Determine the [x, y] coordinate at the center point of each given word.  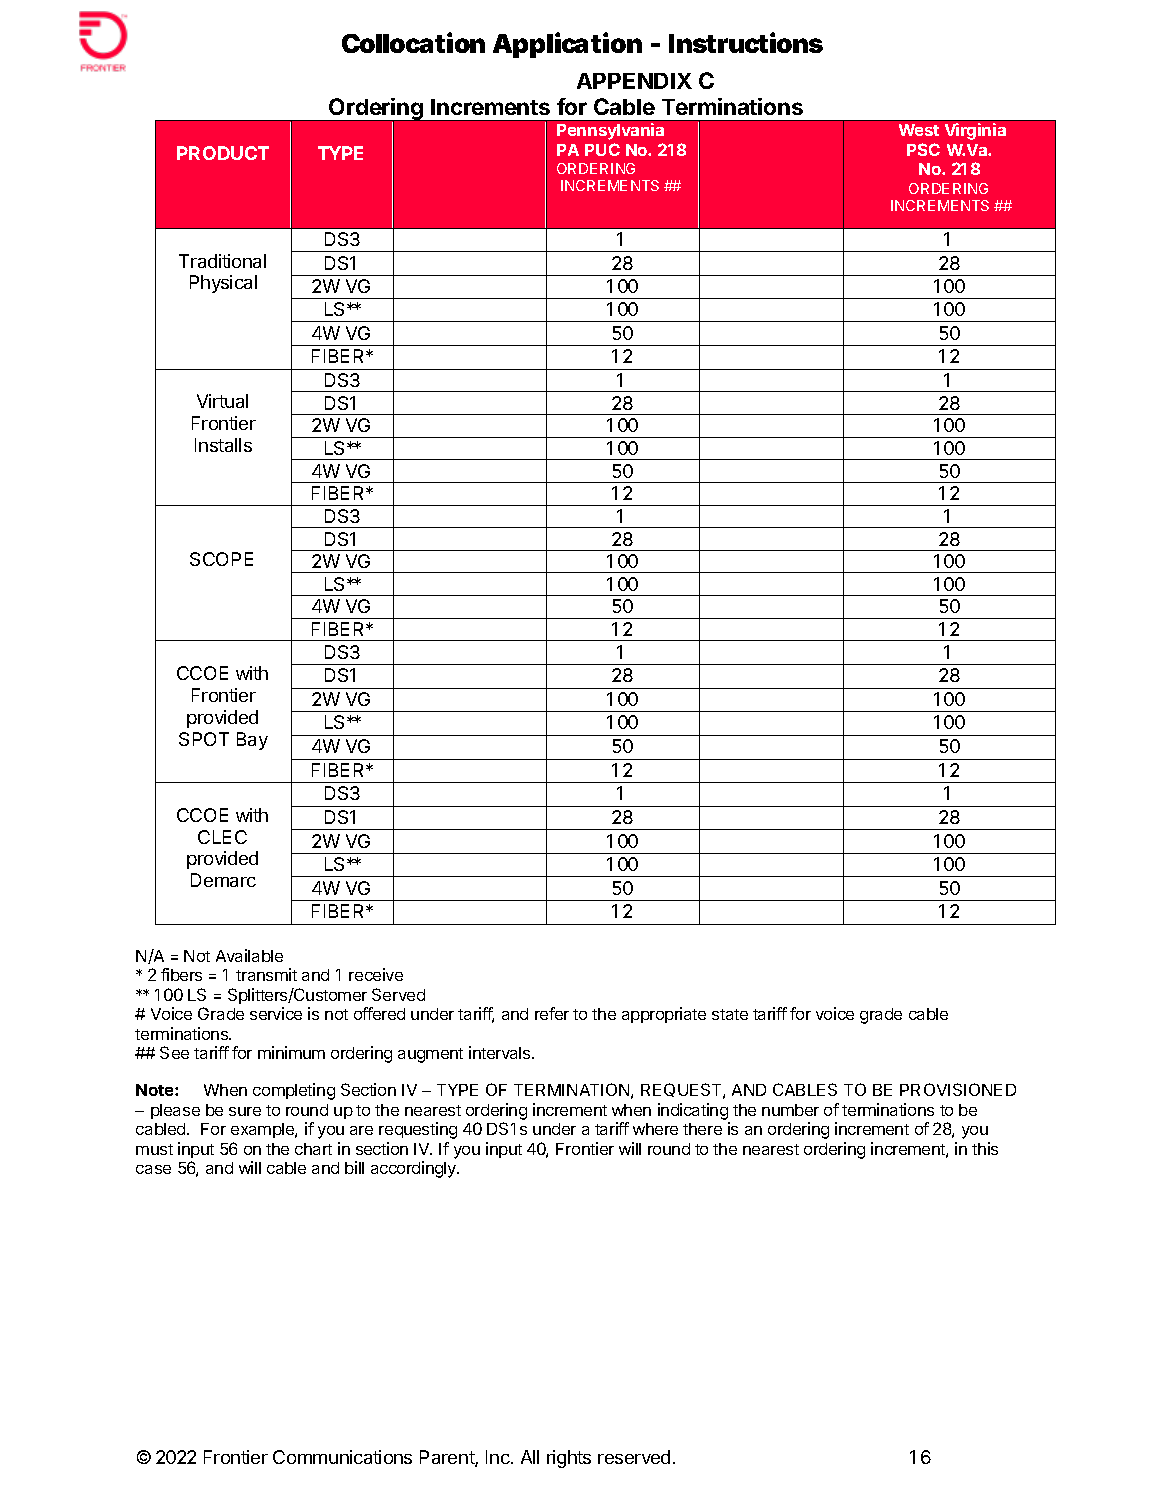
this [985, 1148]
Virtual [222, 401]
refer [552, 1013]
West [919, 130]
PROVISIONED [958, 1089]
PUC [602, 149]
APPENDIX [634, 81]
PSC [923, 149]
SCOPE [221, 559]
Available [249, 955]
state [730, 1014]
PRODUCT [223, 153]
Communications [342, 1457]
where [655, 1129]
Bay [252, 741]
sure [245, 1111]
